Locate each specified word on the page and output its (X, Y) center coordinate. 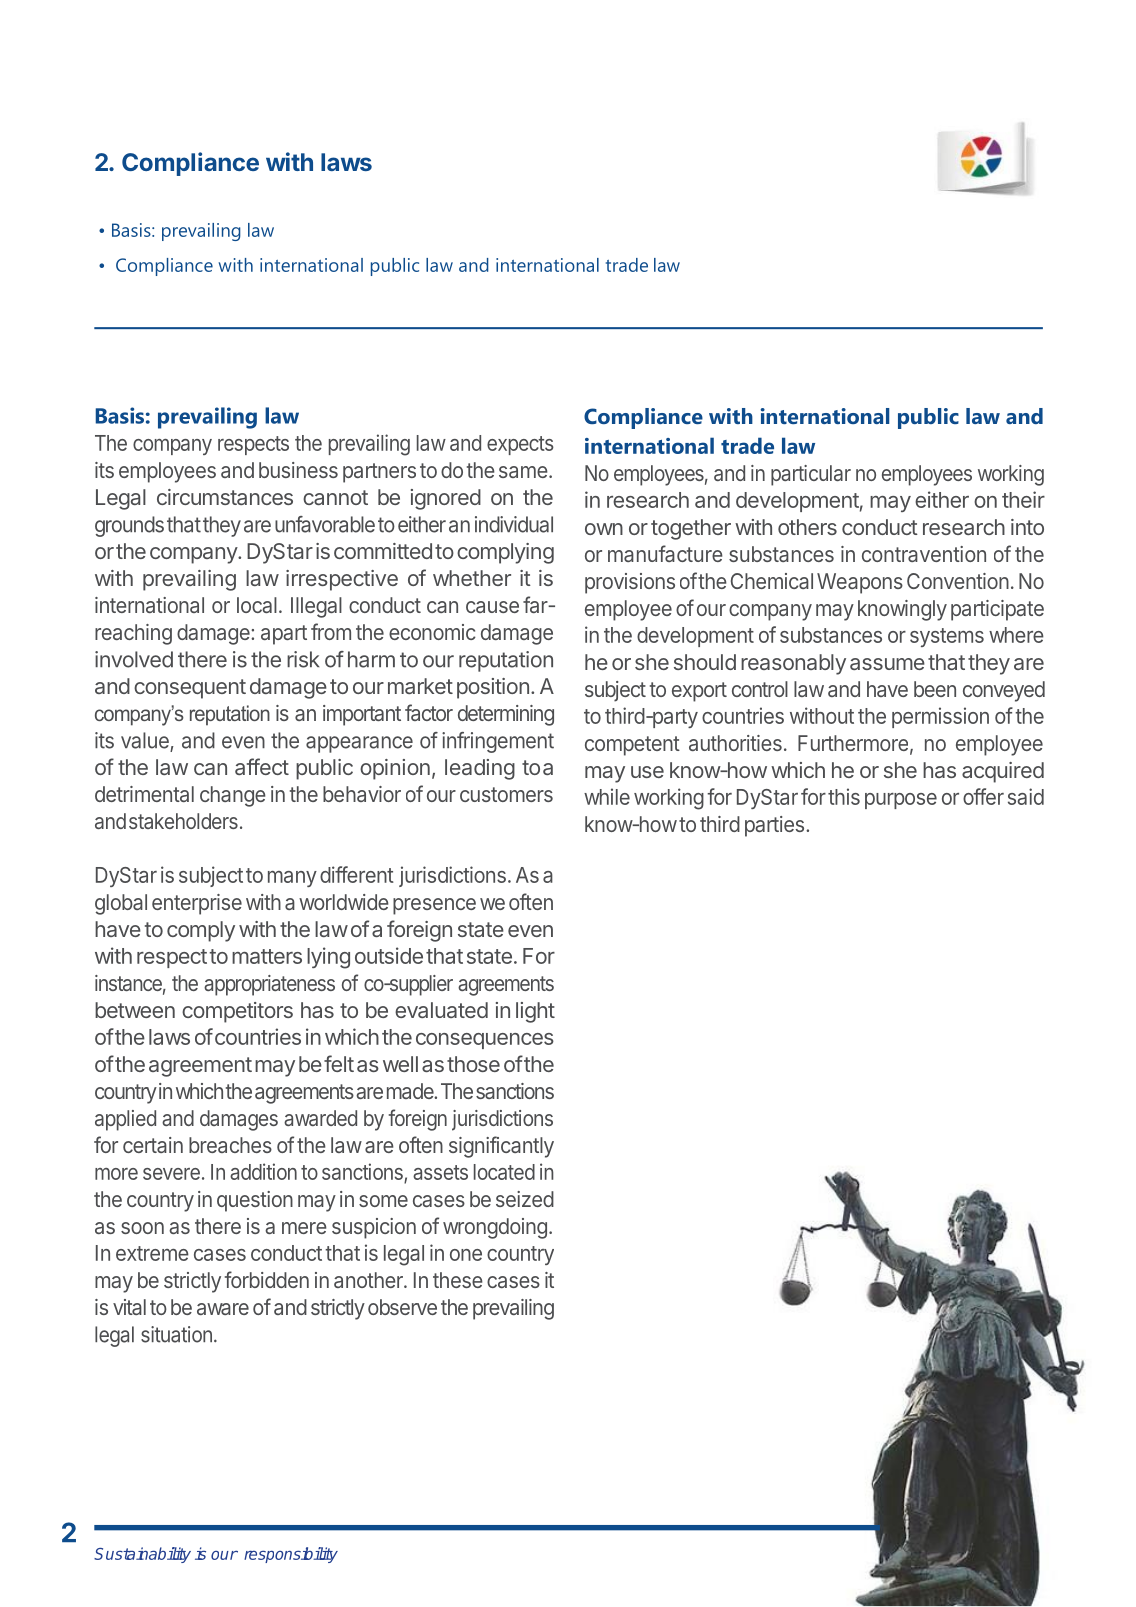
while (607, 796)
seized (525, 1199)
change (233, 796)
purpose (901, 801)
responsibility (291, 1555)
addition (263, 1171)
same (523, 472)
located (504, 1172)
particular (811, 475)
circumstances (225, 497)
